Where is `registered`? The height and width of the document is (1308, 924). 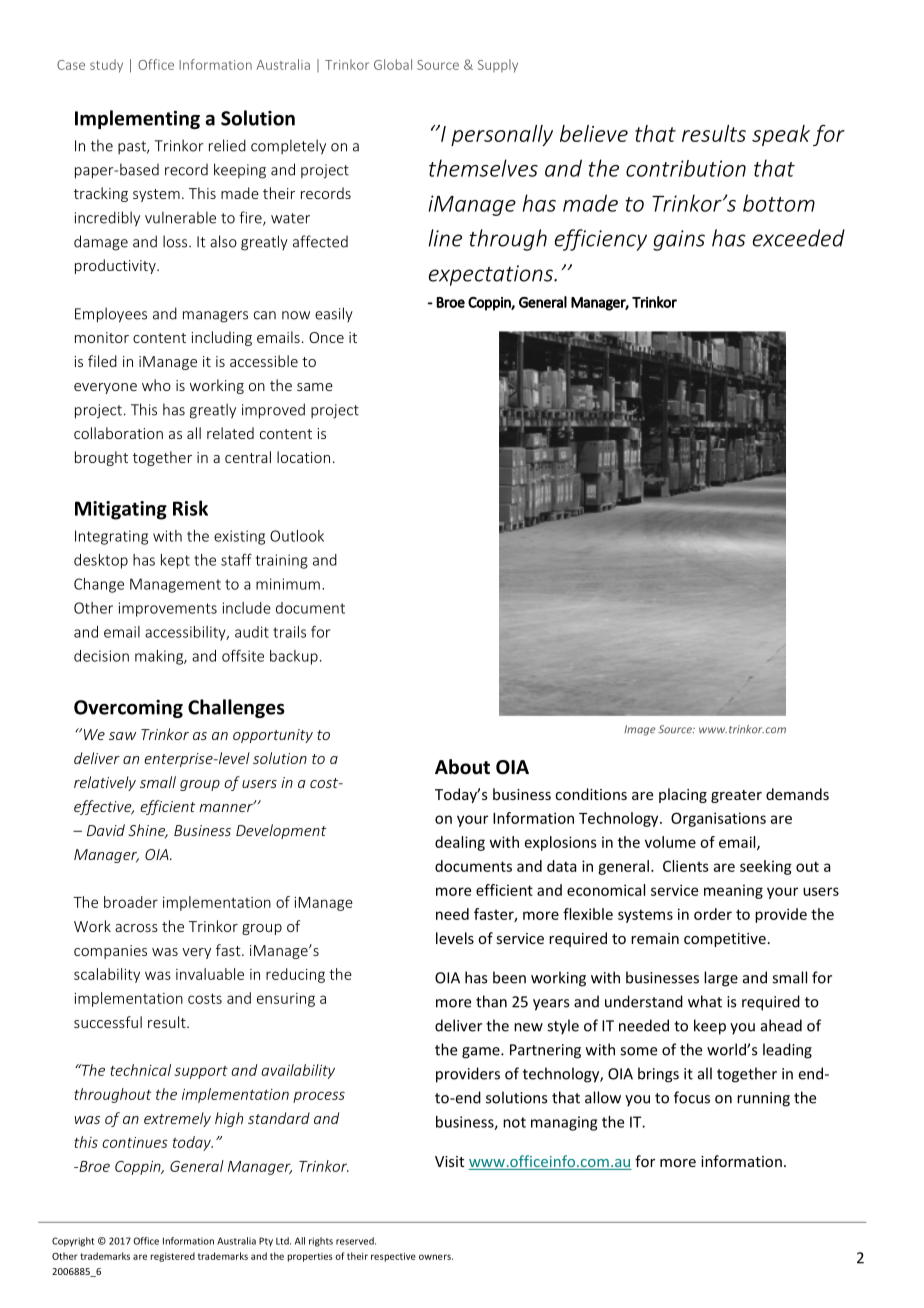
registered is located at coordinates (173, 1257).
